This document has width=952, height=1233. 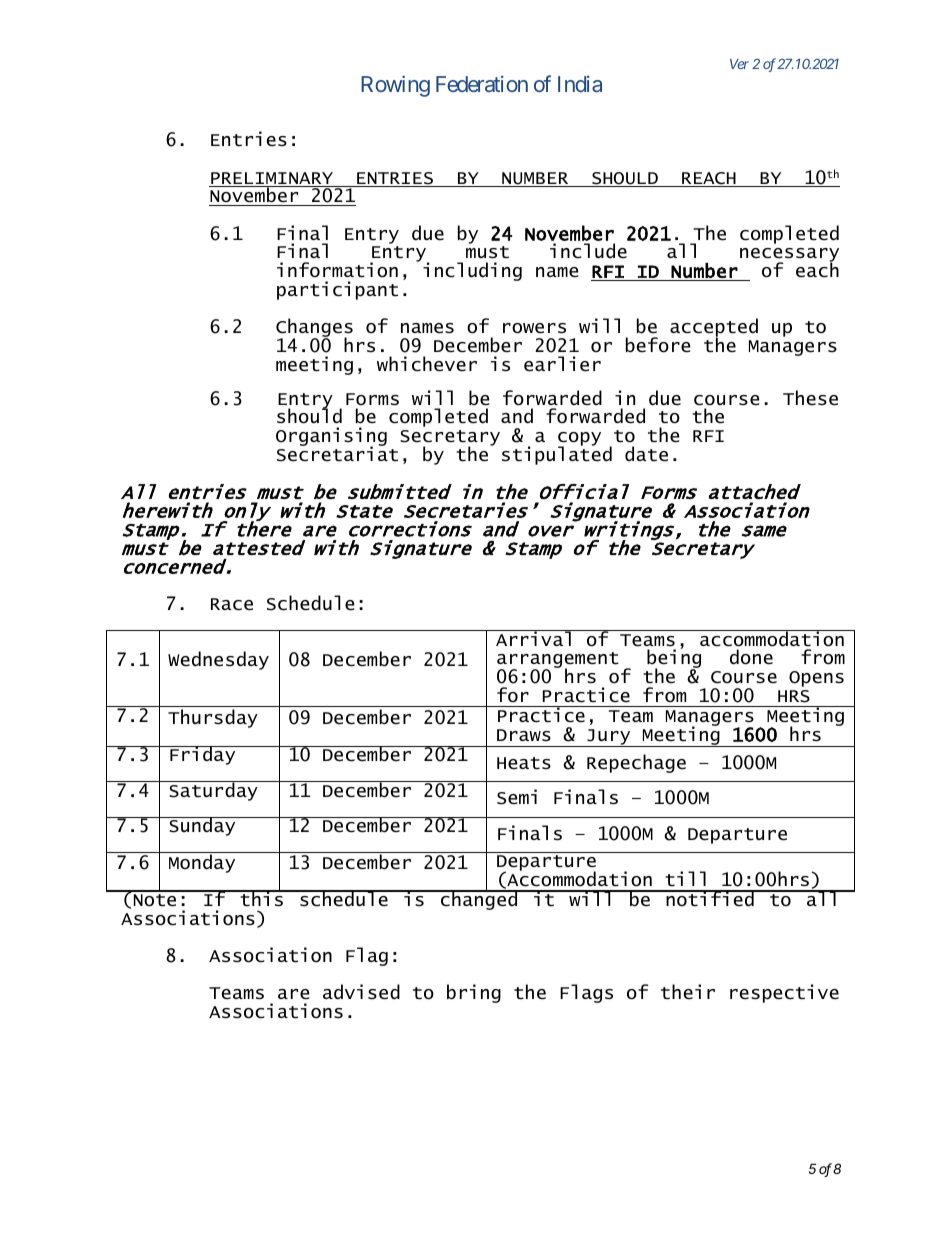 What do you see at coordinates (314, 329) in the document?
I see `Changes` at bounding box center [314, 329].
